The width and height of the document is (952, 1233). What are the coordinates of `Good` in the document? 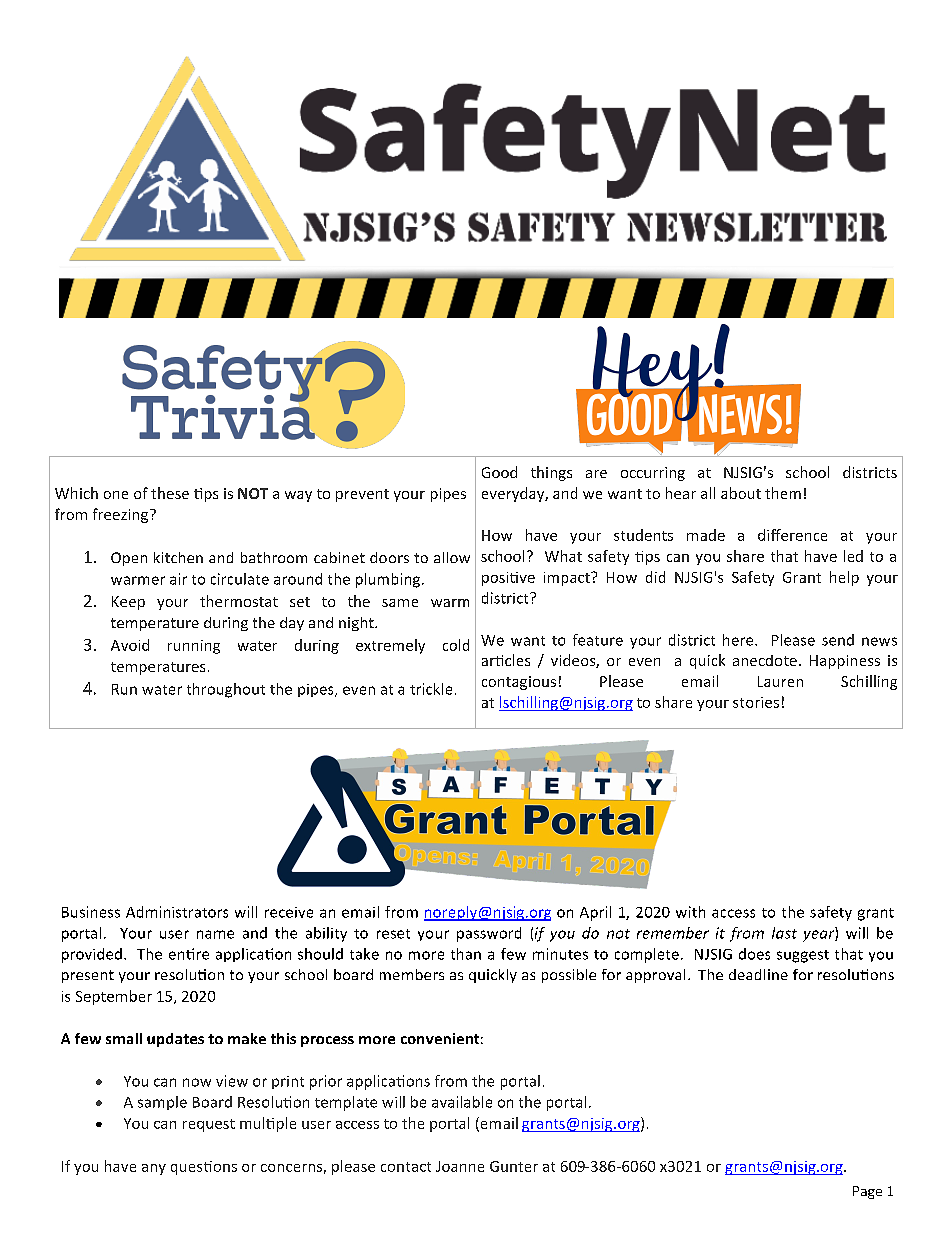 It's located at (499, 472).
